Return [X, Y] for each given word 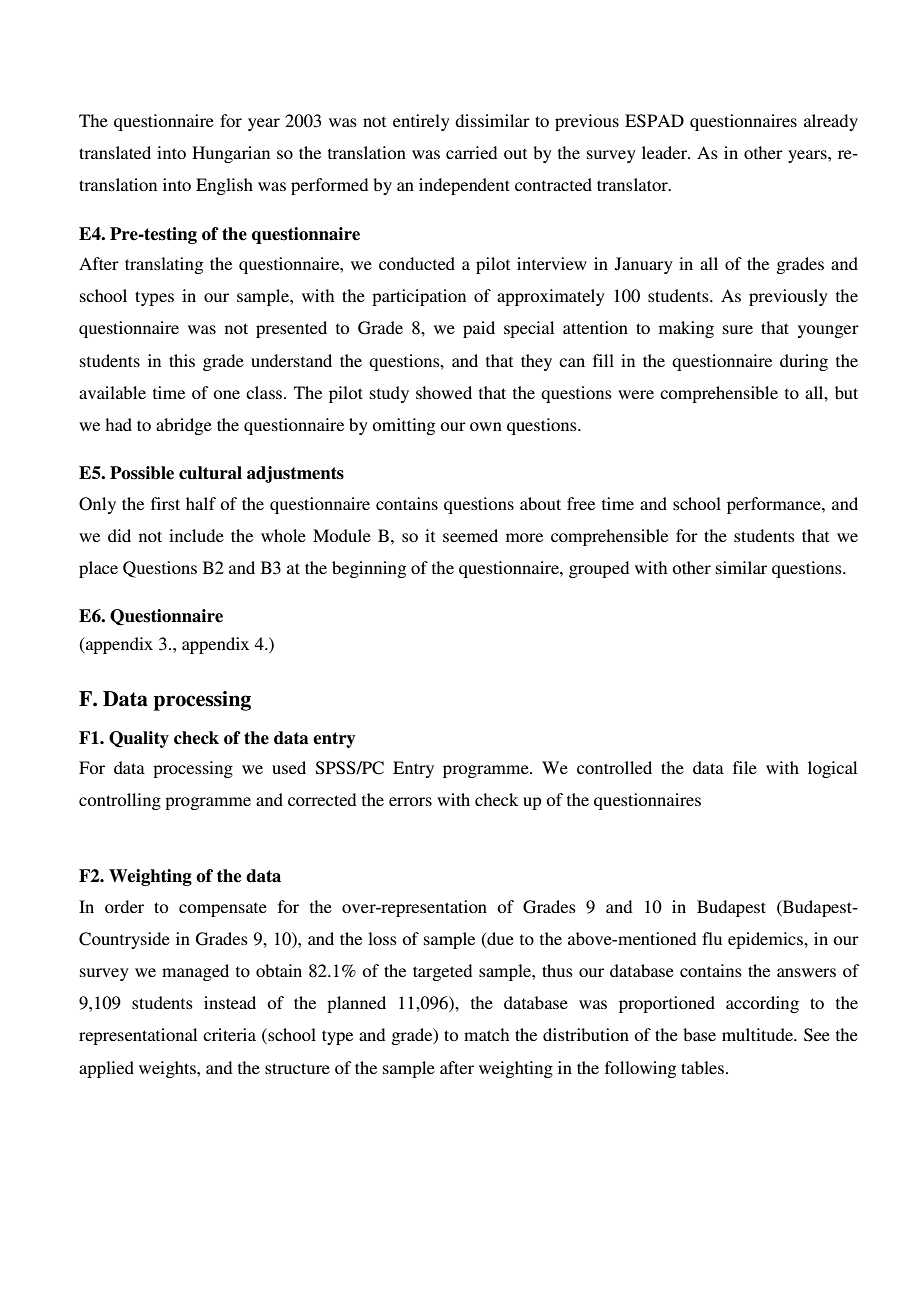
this [182, 360]
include [196, 535]
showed [444, 392]
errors [410, 801]
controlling [120, 801]
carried [471, 152]
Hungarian [231, 154]
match [486, 1034]
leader [665, 152]
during [804, 362]
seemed [470, 535]
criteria [229, 1034]
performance [775, 505]
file [745, 767]
